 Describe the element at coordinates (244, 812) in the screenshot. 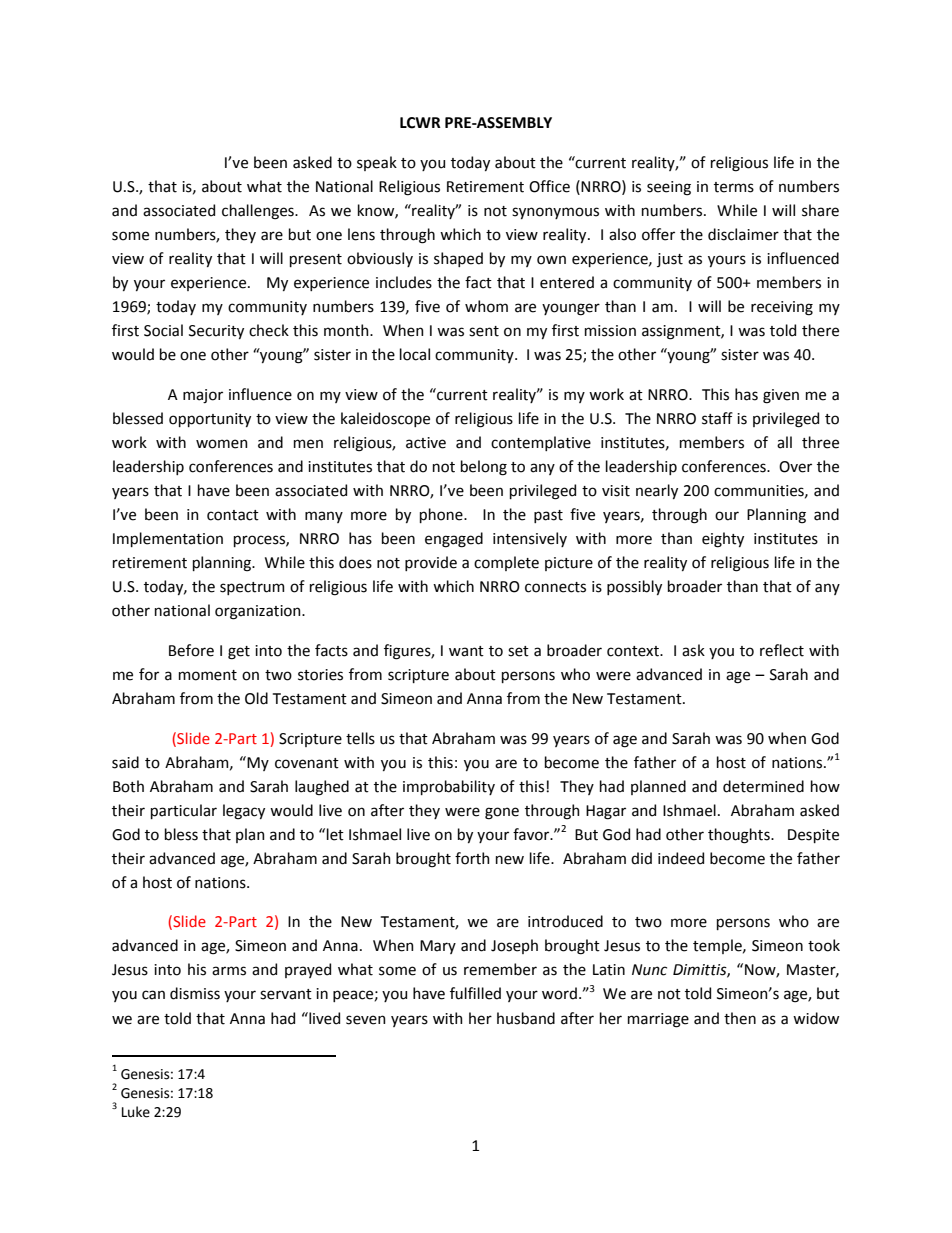

I see `legacy` at that location.
